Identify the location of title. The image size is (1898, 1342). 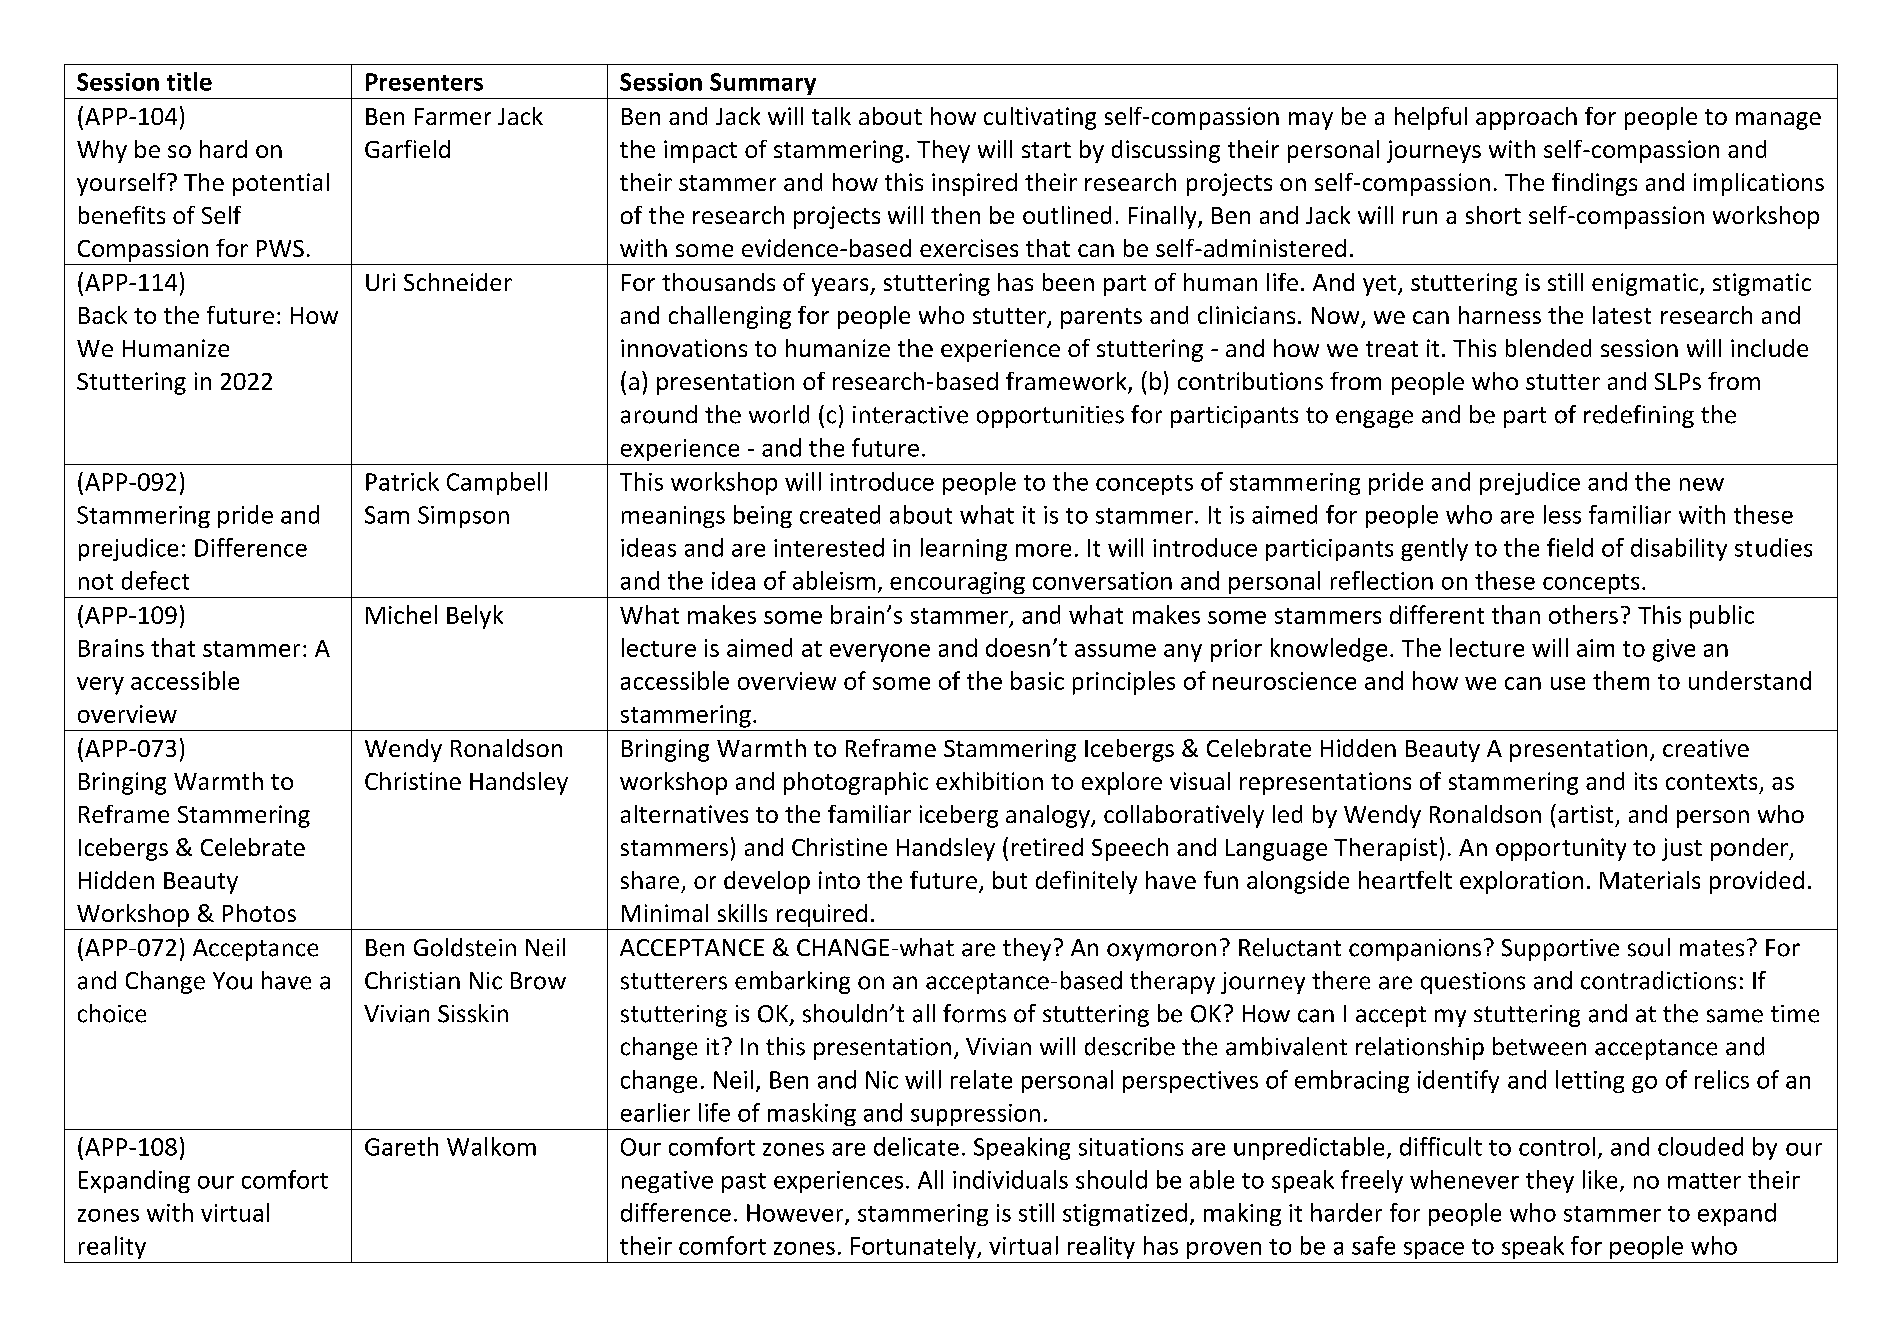
(189, 81).
